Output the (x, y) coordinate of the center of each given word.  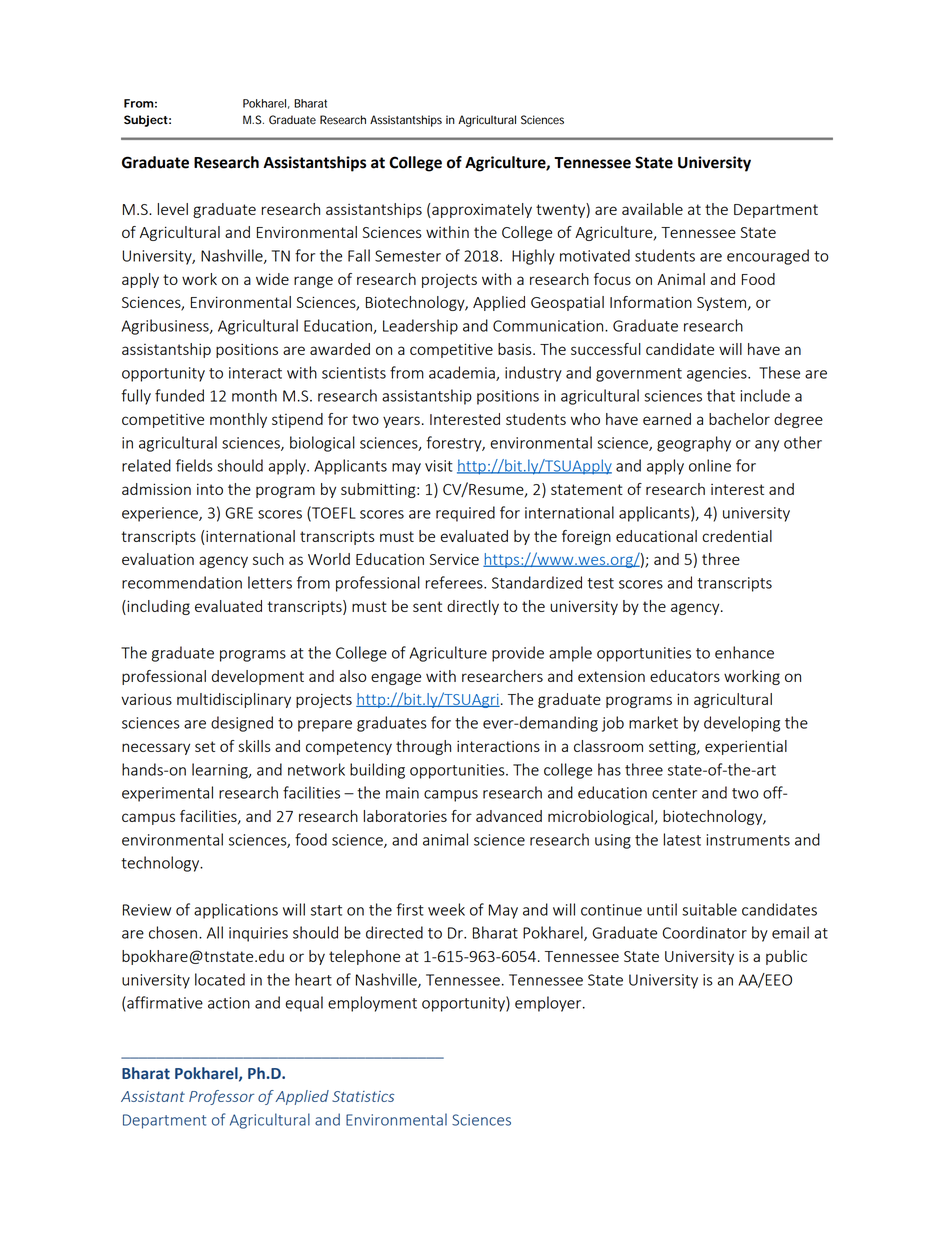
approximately (482, 210)
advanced (509, 816)
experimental (167, 794)
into (210, 489)
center (674, 793)
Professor (221, 1097)
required (465, 514)
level (173, 209)
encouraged (768, 257)
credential (737, 536)
